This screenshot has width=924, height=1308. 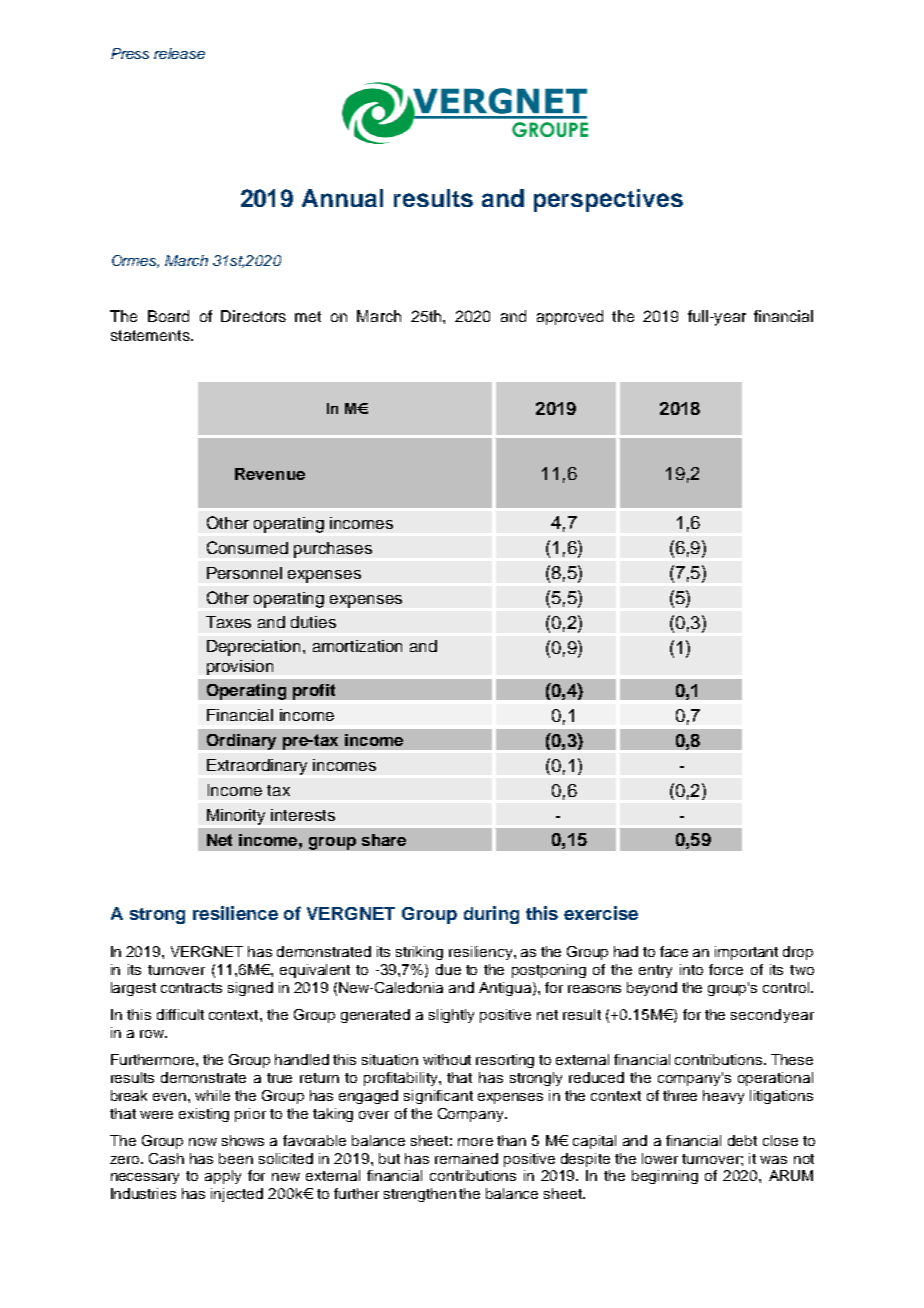 I want to click on Taxes, so click(x=228, y=622).
